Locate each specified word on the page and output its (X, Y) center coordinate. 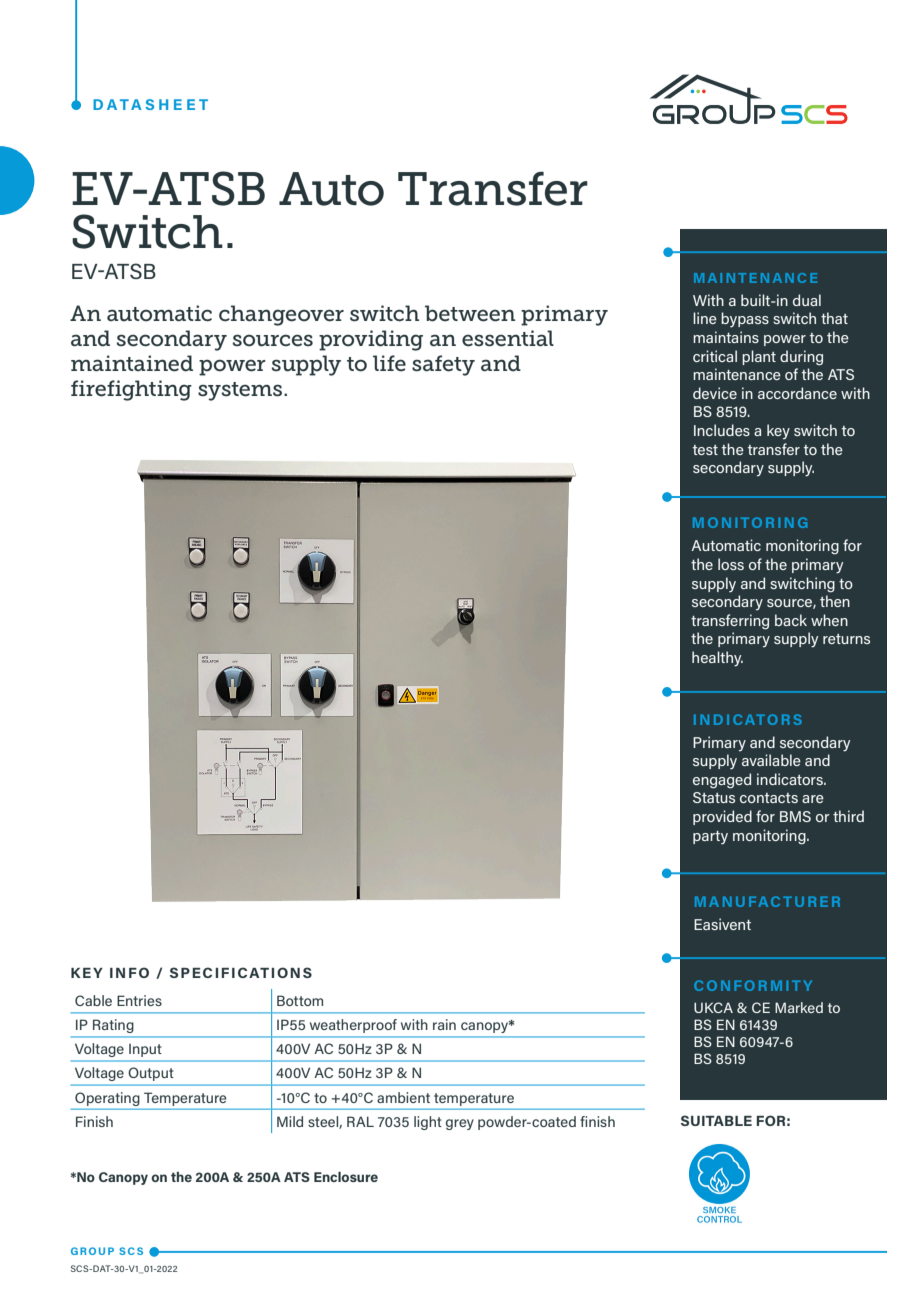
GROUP (92, 1251)
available (771, 760)
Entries (139, 1000)
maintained (132, 363)
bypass (745, 319)
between (470, 313)
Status (714, 797)
